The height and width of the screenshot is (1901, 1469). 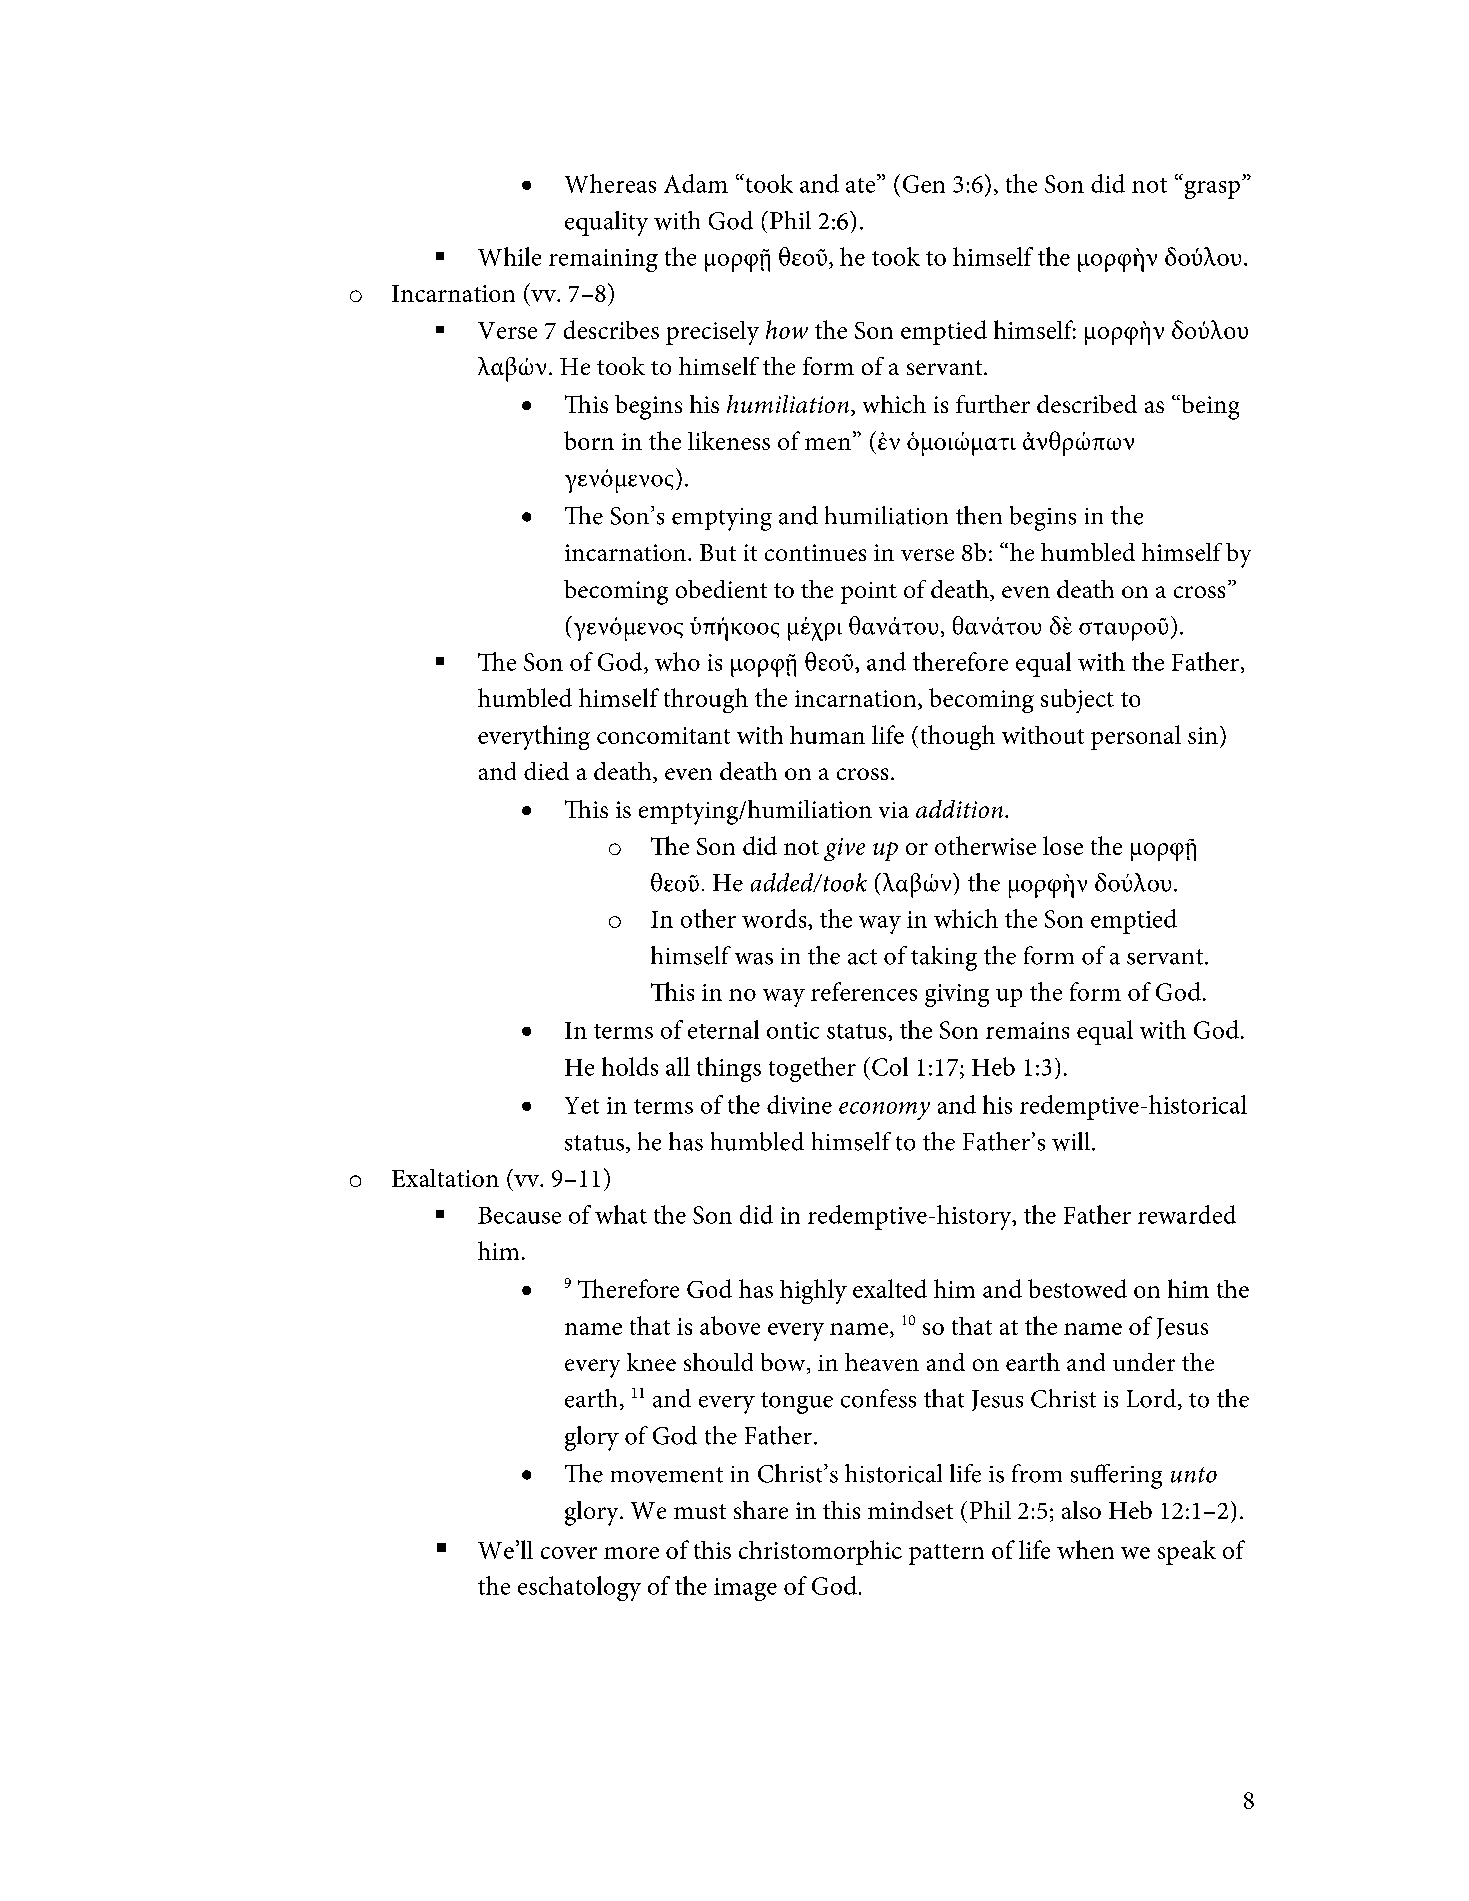 What do you see at coordinates (546, 771) in the screenshot?
I see `died` at bounding box center [546, 771].
